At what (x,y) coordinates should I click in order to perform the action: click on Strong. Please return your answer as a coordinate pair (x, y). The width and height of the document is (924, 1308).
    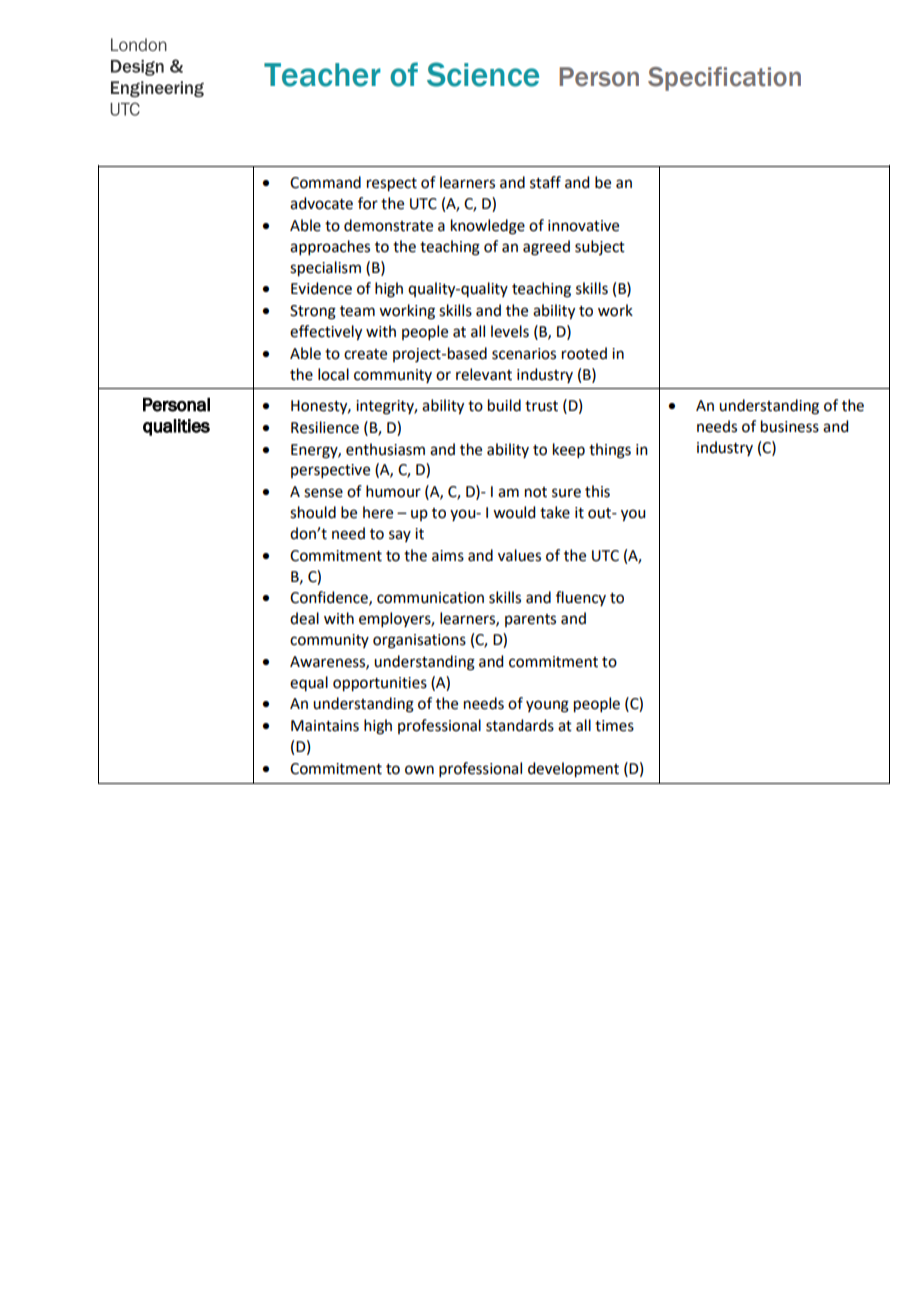
    Looking at the image, I should click on (313, 312).
